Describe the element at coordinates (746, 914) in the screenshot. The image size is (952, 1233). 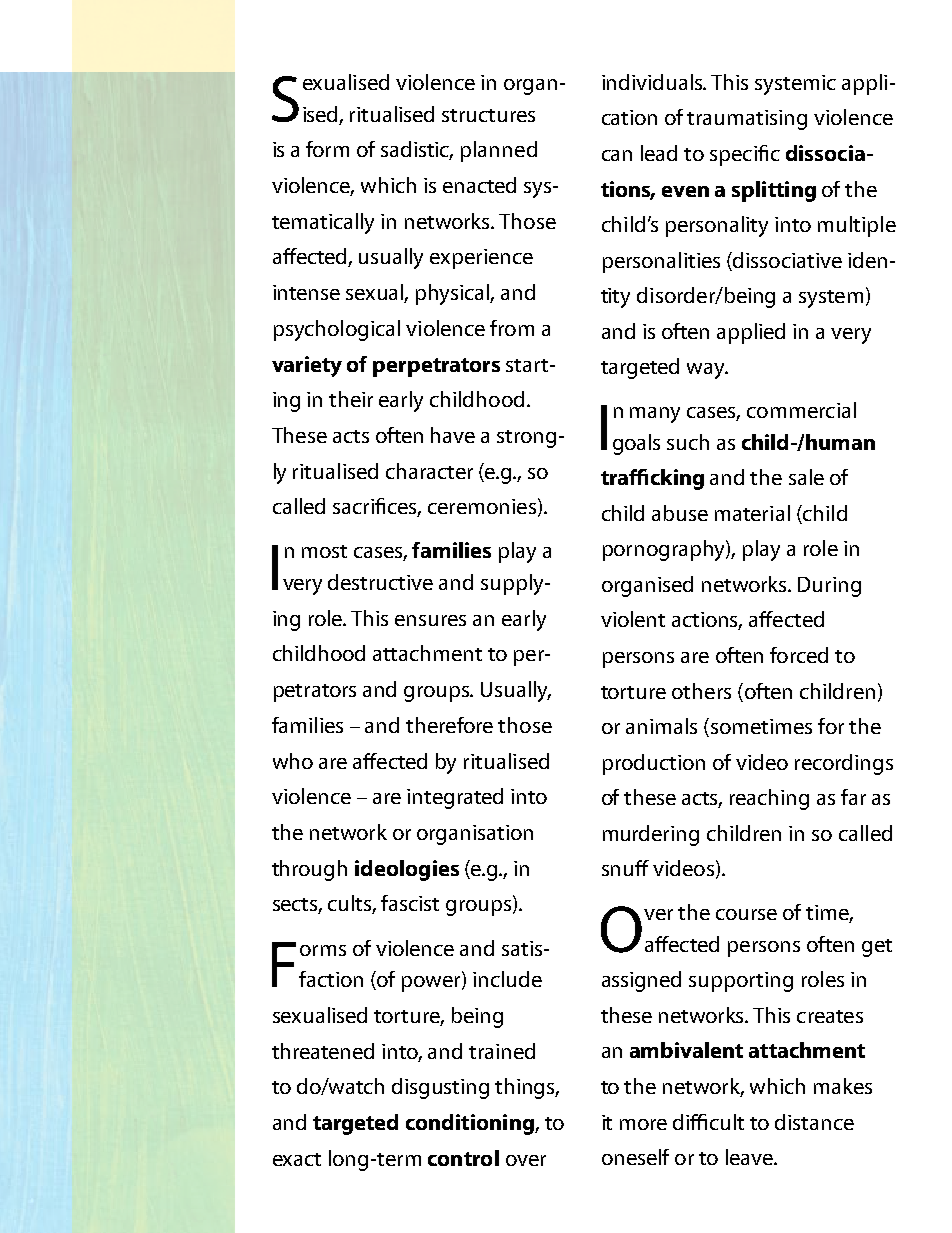
I see `course` at that location.
